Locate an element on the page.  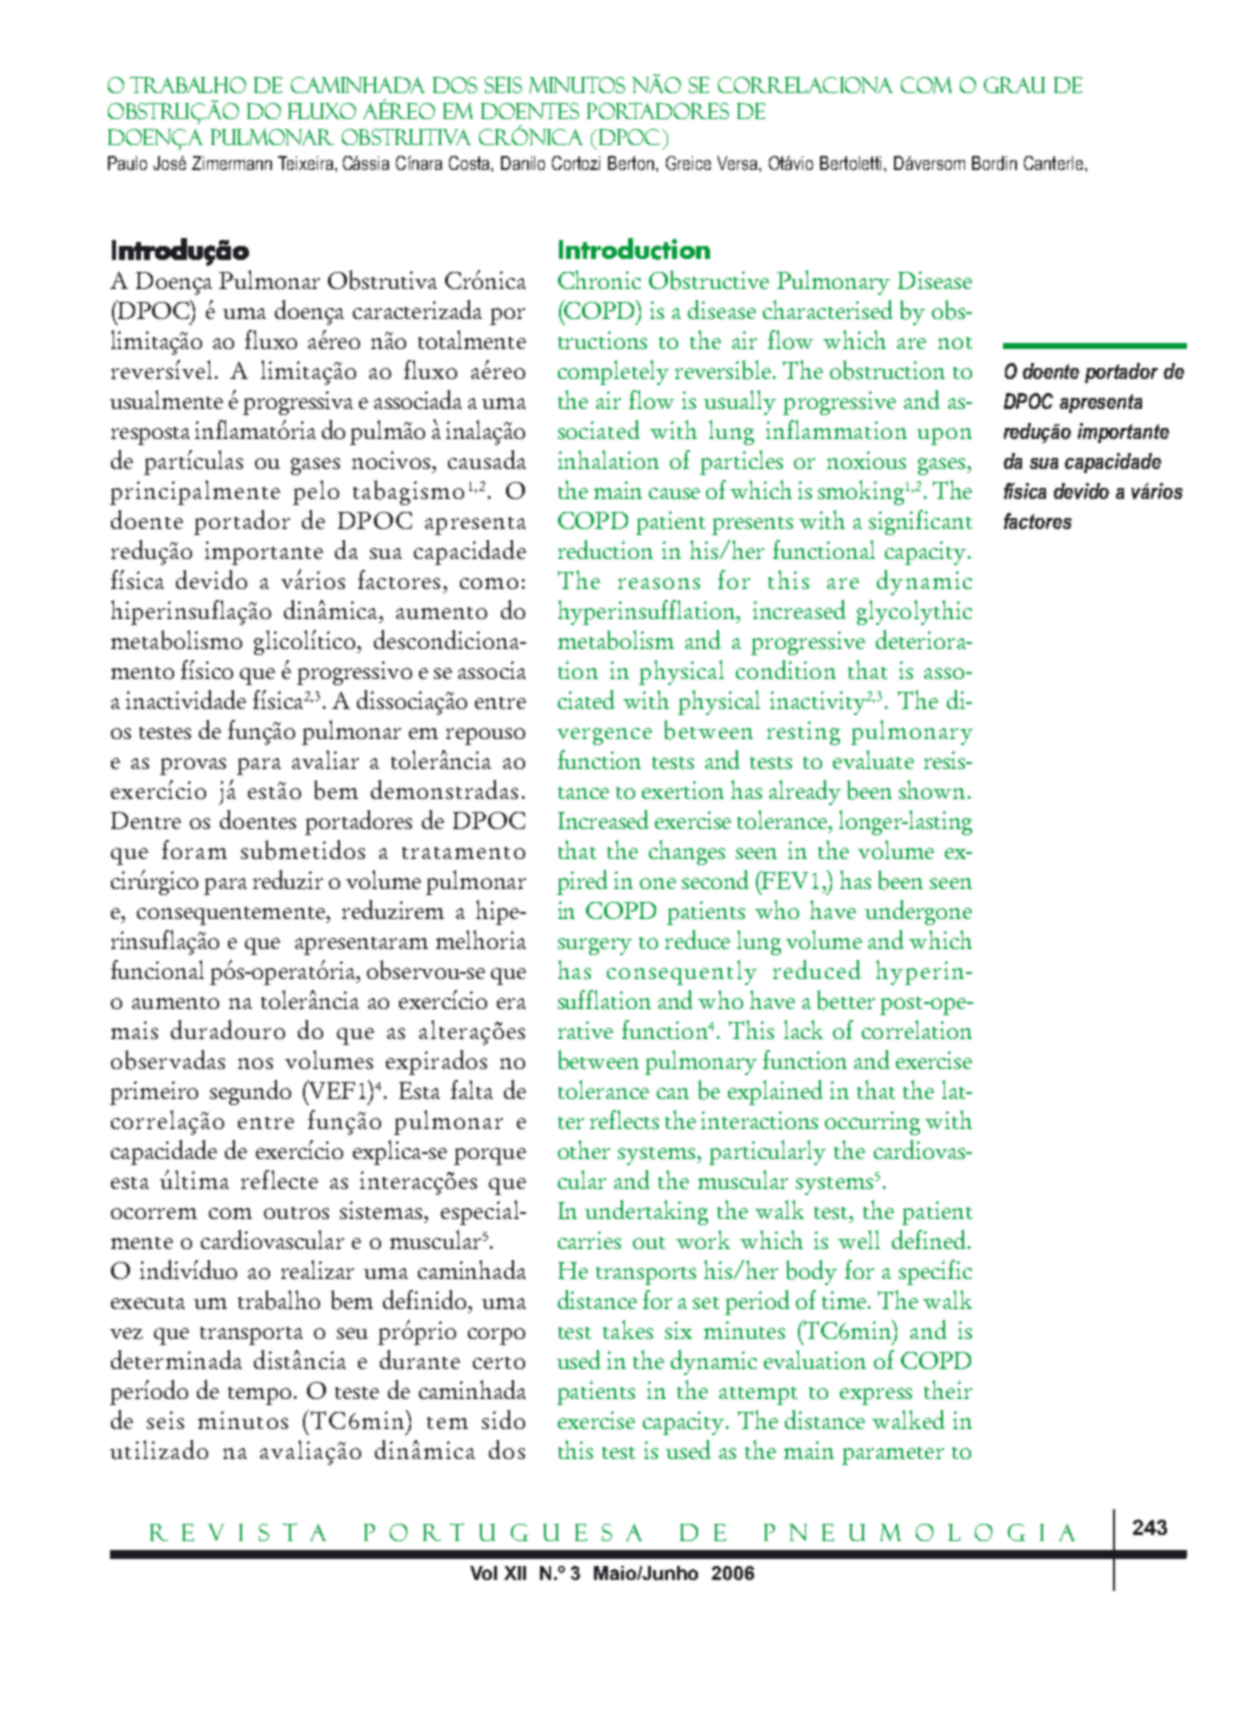
foram is located at coordinates (194, 849).
